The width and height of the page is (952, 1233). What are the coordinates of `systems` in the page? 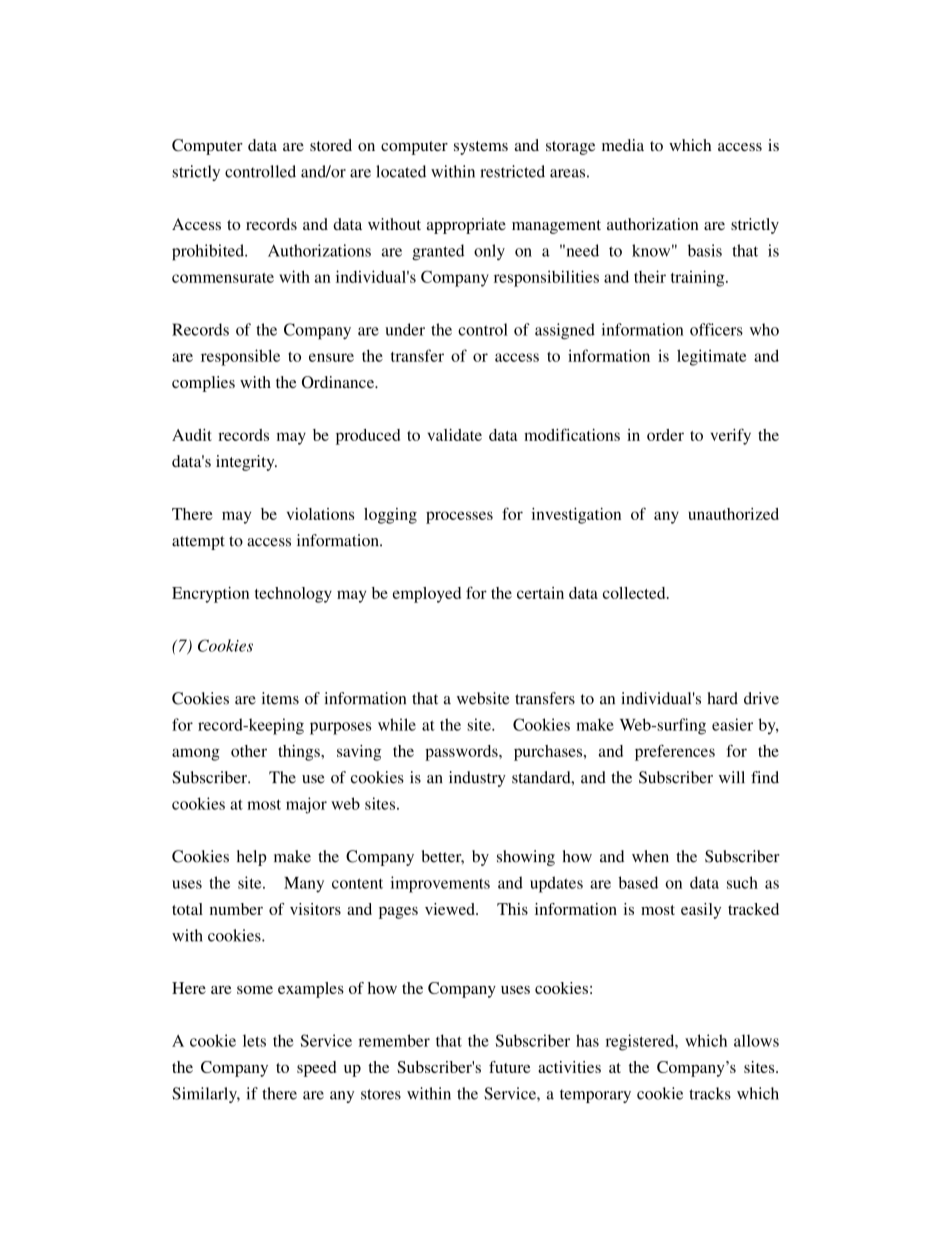 It's located at (481, 148).
